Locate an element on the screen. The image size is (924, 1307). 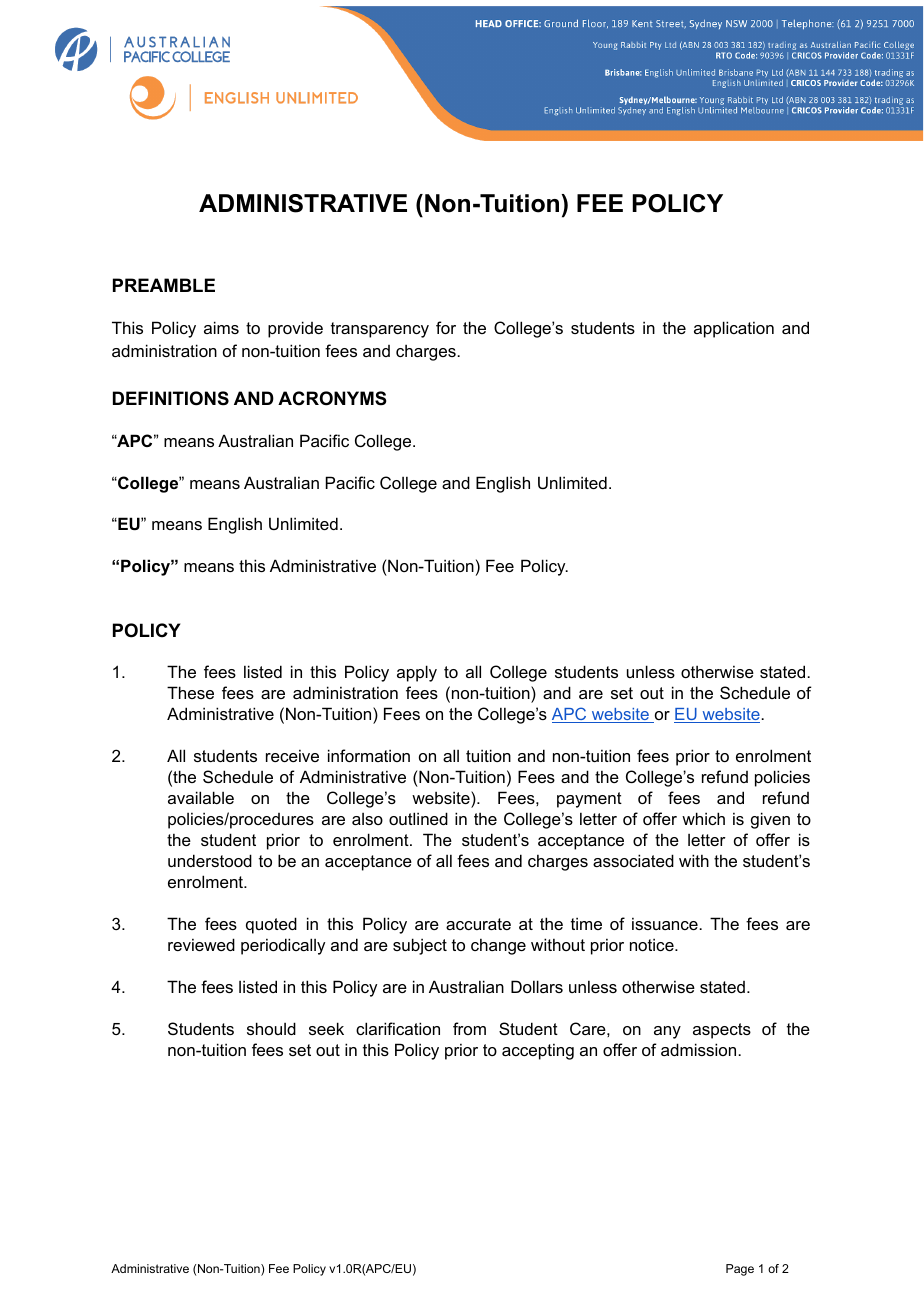
aims is located at coordinates (221, 327).
